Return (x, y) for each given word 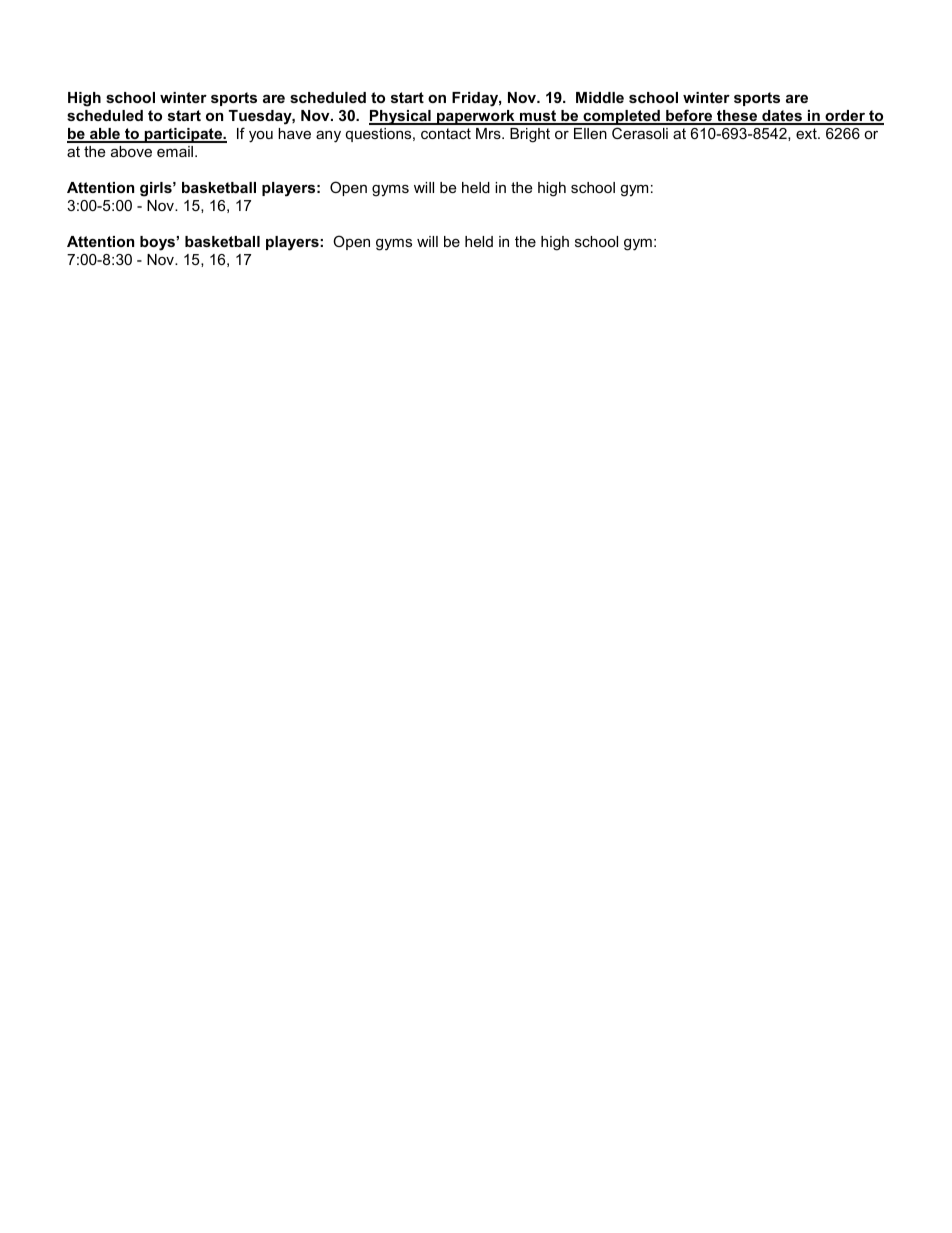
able (105, 135)
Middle (600, 97)
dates (782, 117)
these (737, 117)
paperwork (476, 117)
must (538, 117)
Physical (401, 117)
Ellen (590, 133)
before (689, 116)
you (261, 137)
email (176, 151)
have (294, 133)
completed (621, 117)
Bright (530, 135)
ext (807, 133)
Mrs (489, 133)
